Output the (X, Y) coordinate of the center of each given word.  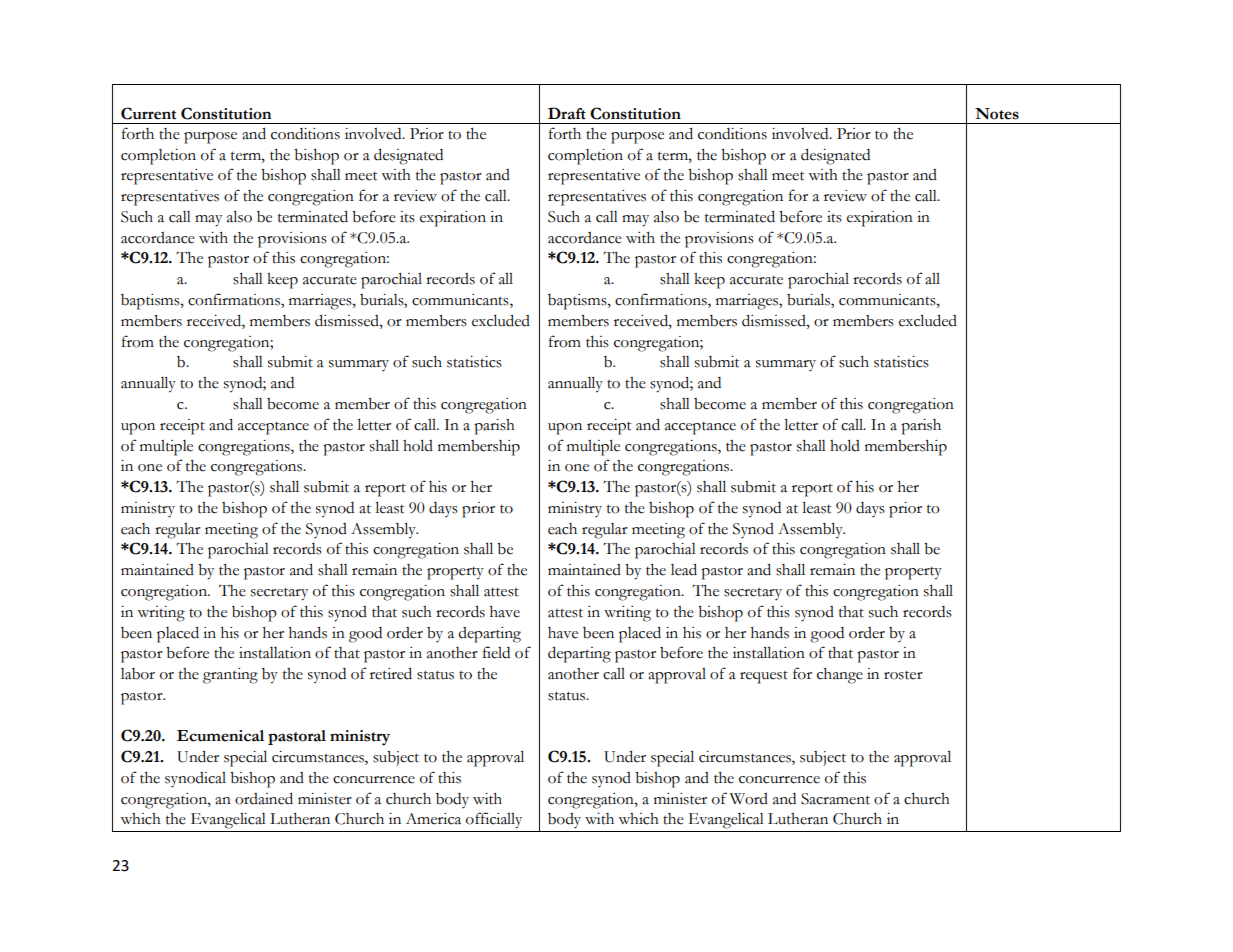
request (764, 677)
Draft (567, 113)
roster (903, 675)
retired (391, 674)
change (840, 676)
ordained (264, 799)
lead (684, 570)
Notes (997, 114)
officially (494, 820)
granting (230, 676)
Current (148, 113)
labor (138, 674)
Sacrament (835, 799)
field (496, 652)
